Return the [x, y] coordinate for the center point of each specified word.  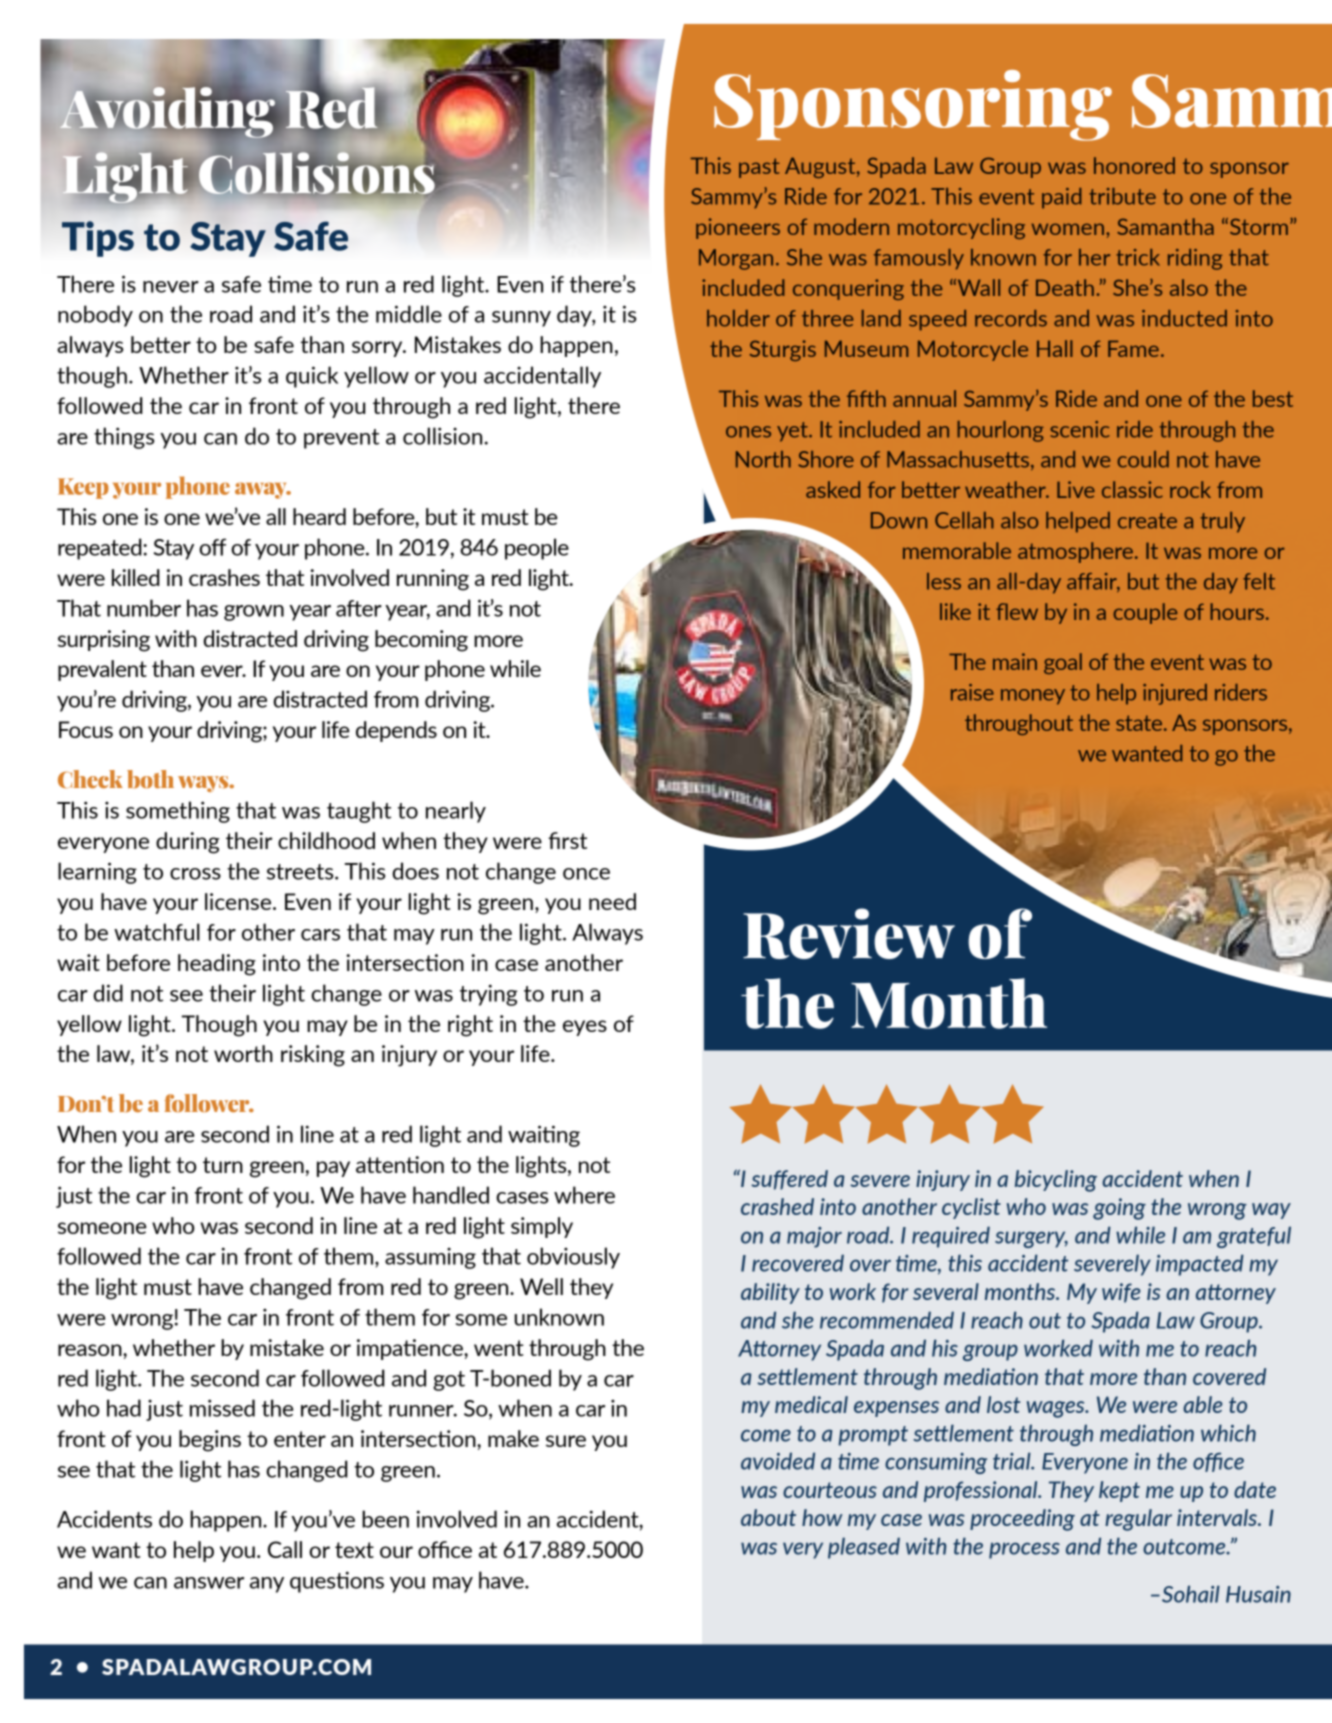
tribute [1122, 196]
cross [195, 874]
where [584, 1195]
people [537, 549]
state [1140, 723]
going [1119, 1209]
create [1147, 521]
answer [209, 1583]
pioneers [738, 228]
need [612, 901]
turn [223, 1165]
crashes [224, 577]
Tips [98, 239]
